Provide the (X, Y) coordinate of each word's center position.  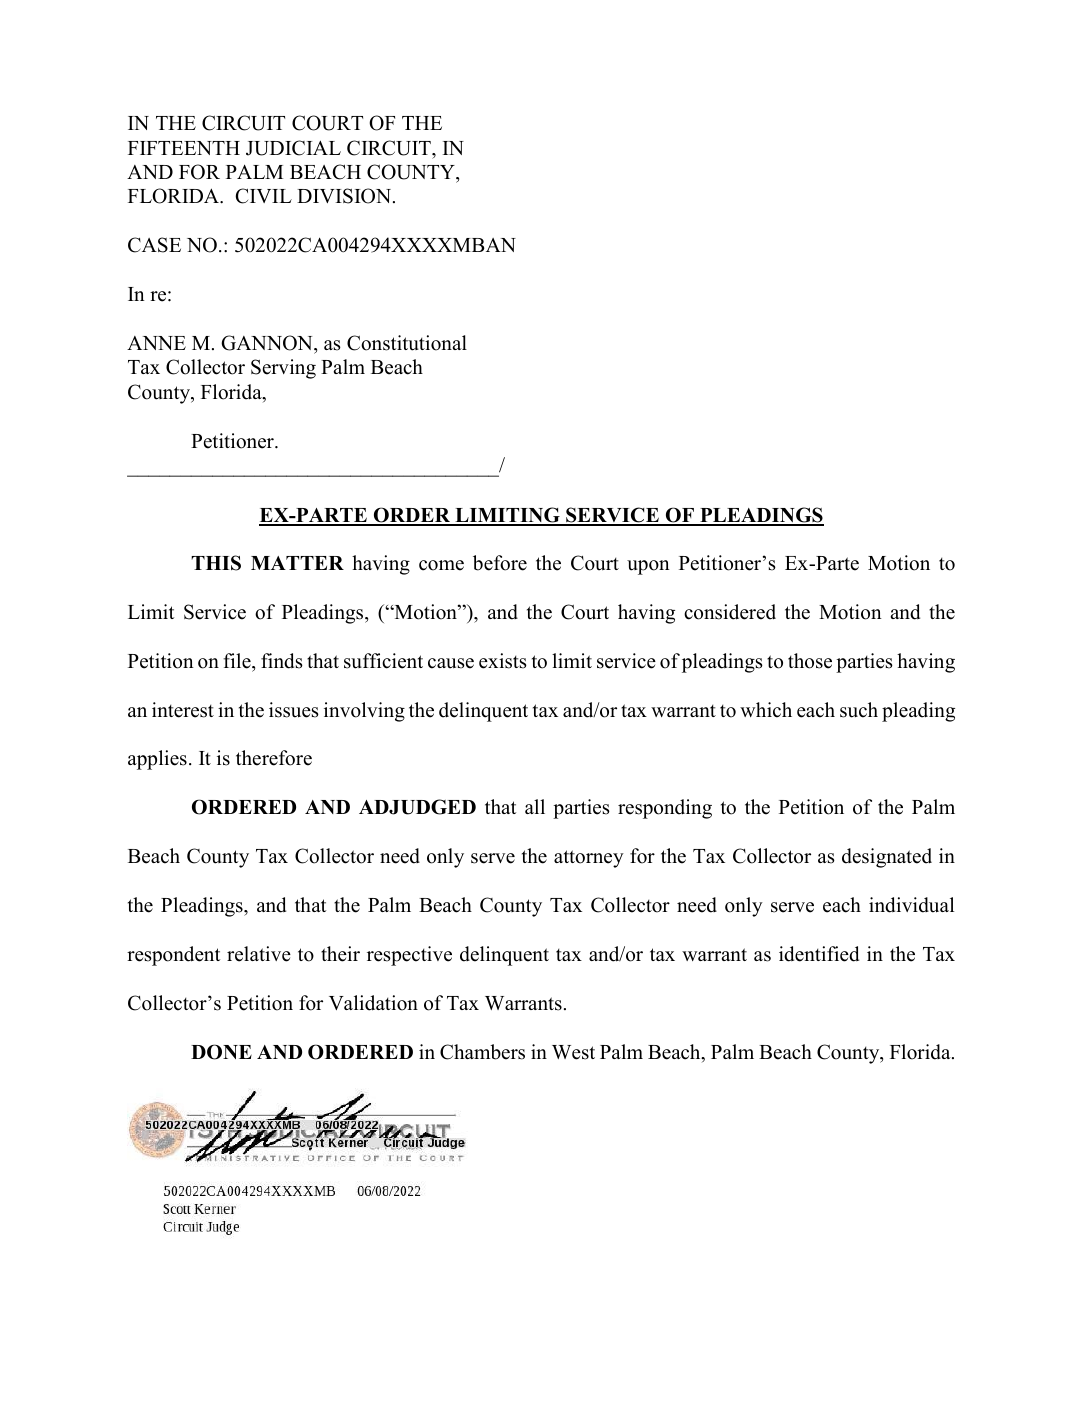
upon (648, 567)
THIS (216, 563)
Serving (283, 369)
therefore (274, 758)
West (573, 1052)
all (535, 806)
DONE (221, 1052)
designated (887, 858)
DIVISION (345, 196)
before (500, 563)
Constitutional (407, 343)
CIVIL (263, 196)
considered (730, 612)
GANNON (268, 343)
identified (819, 954)
